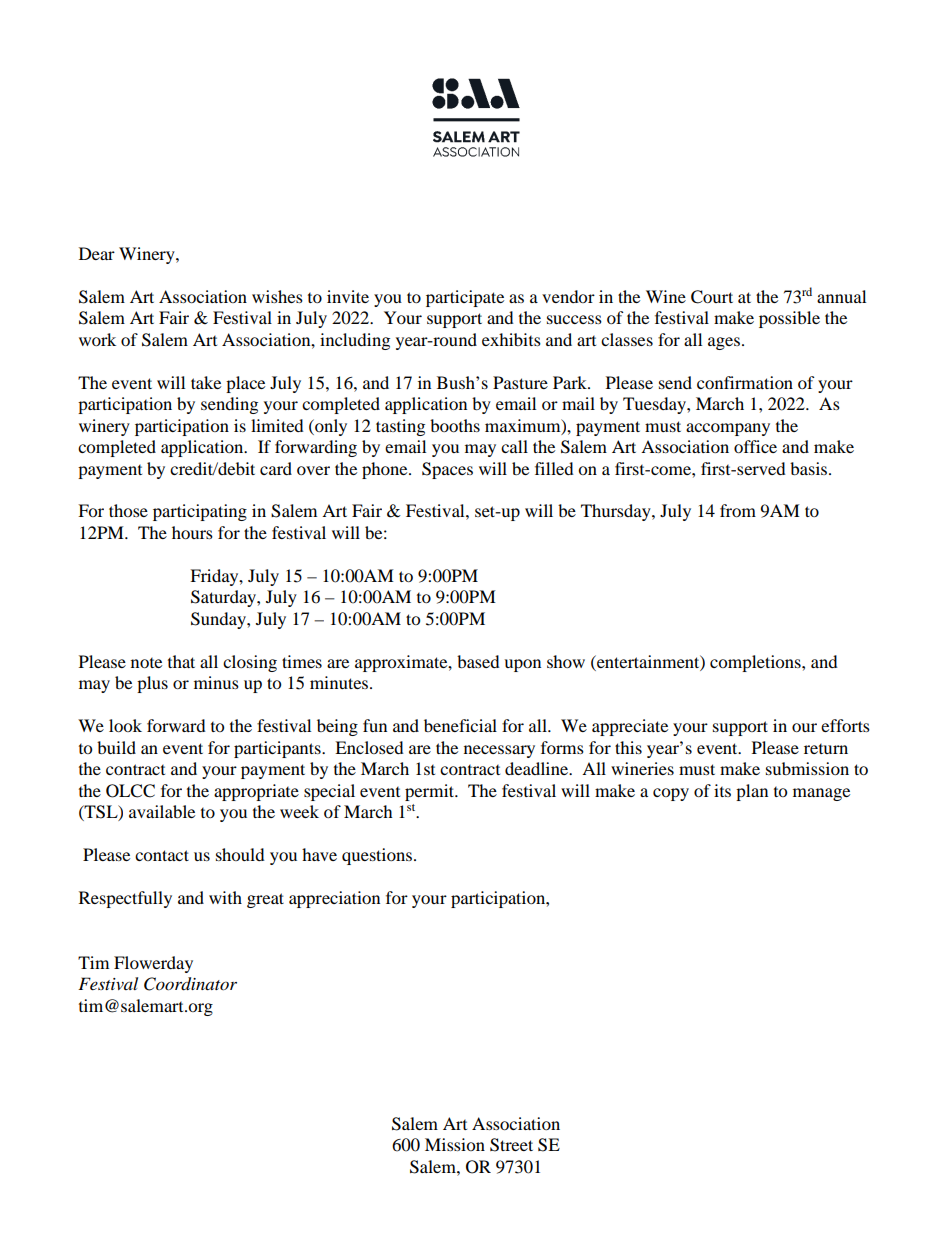 The image size is (952, 1233). I want to click on plan, so click(752, 792).
